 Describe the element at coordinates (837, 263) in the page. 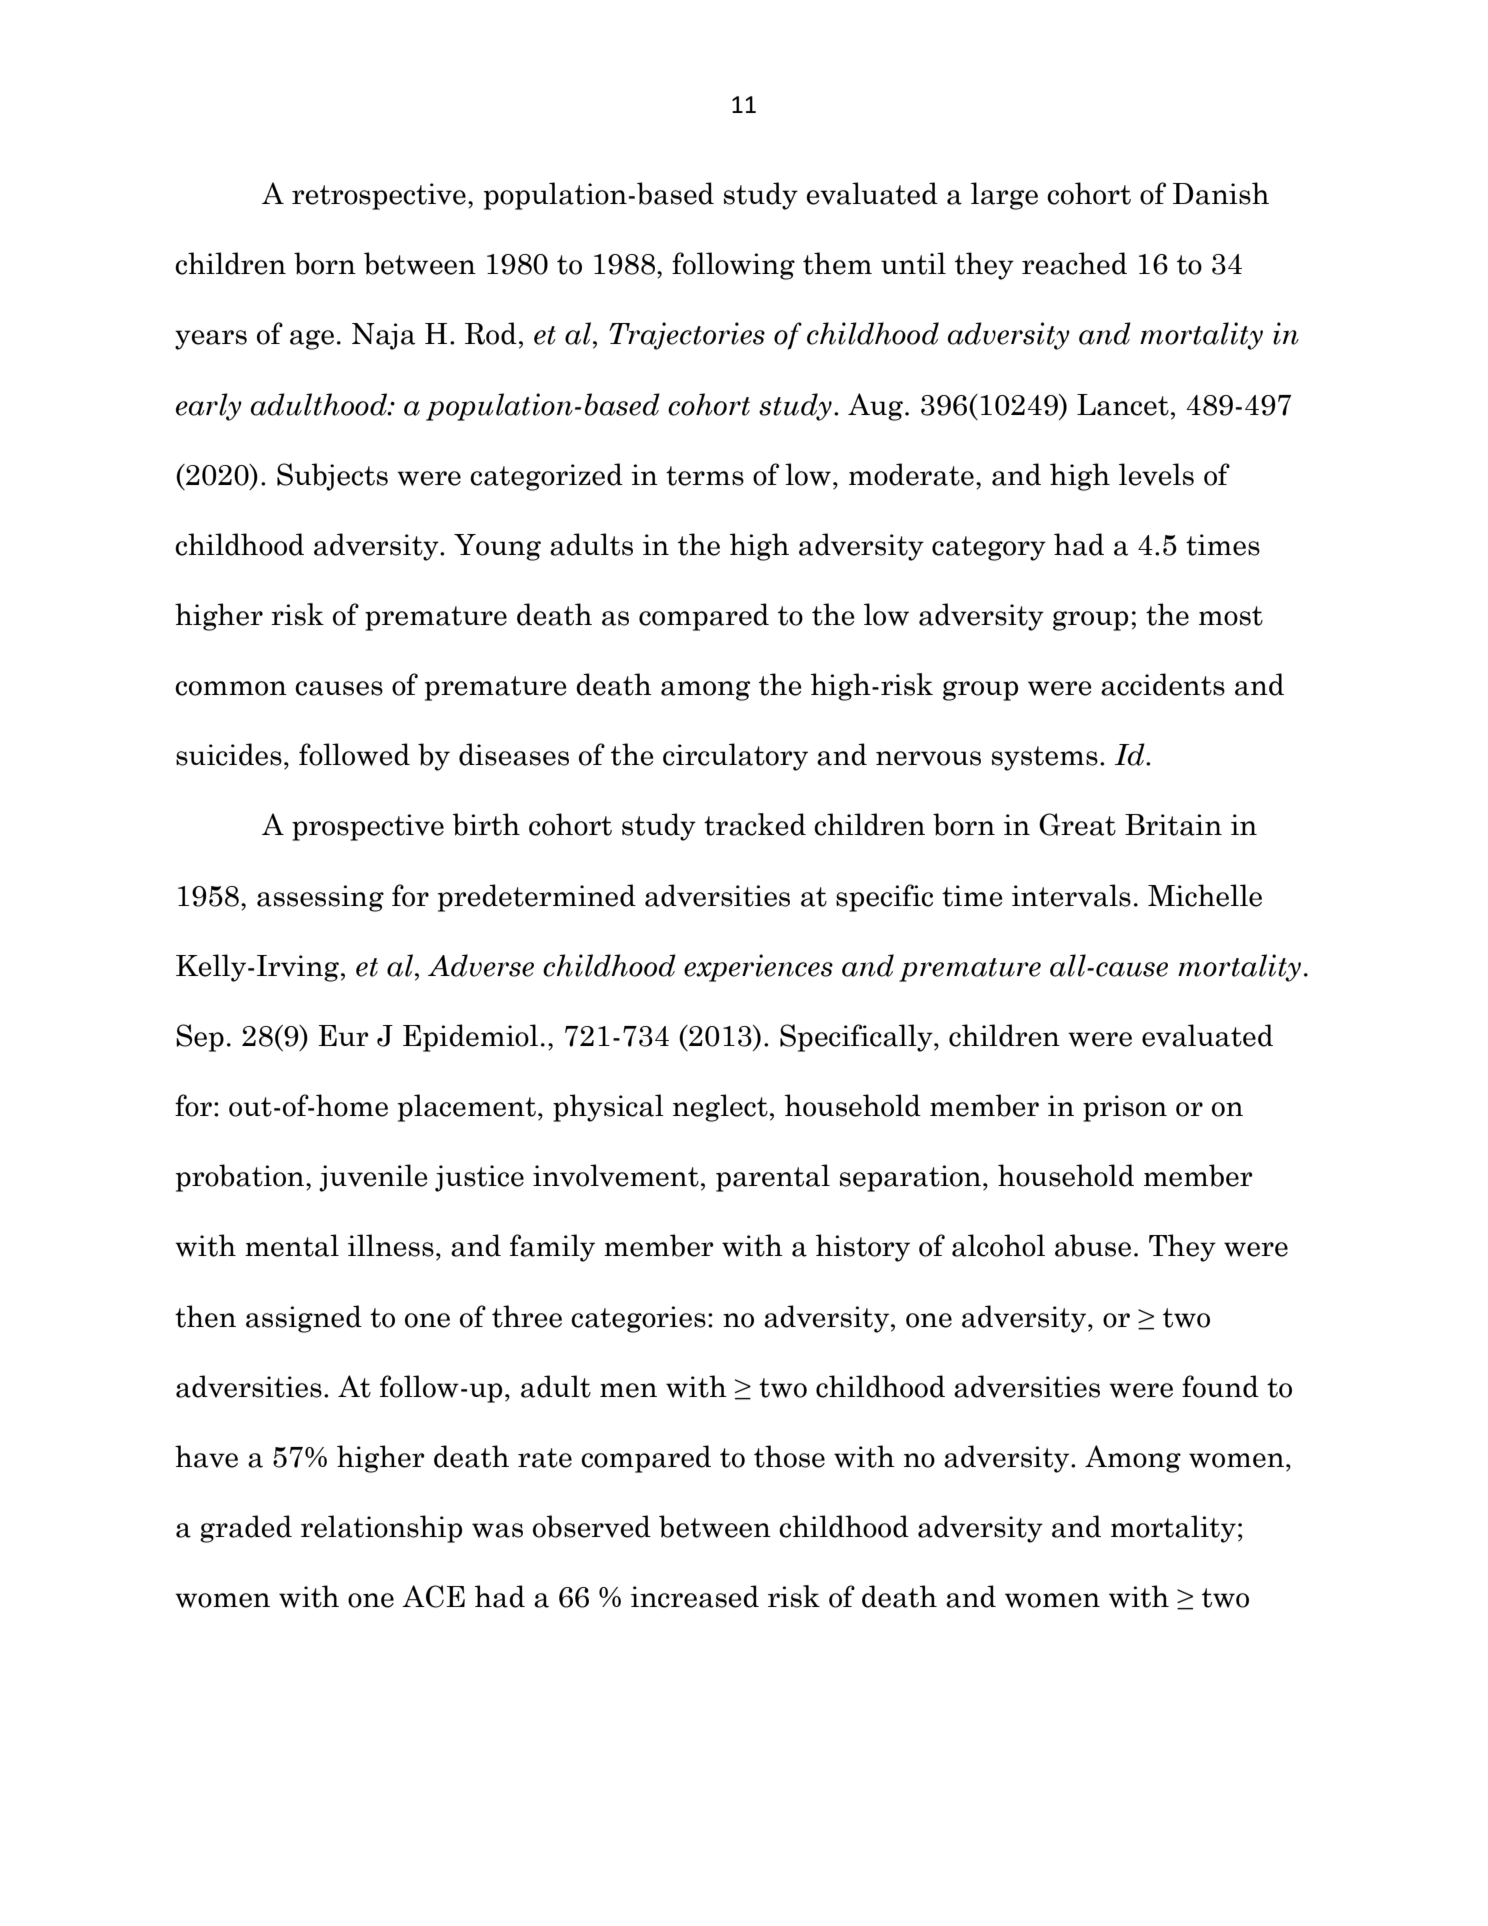

I see `them` at that location.
